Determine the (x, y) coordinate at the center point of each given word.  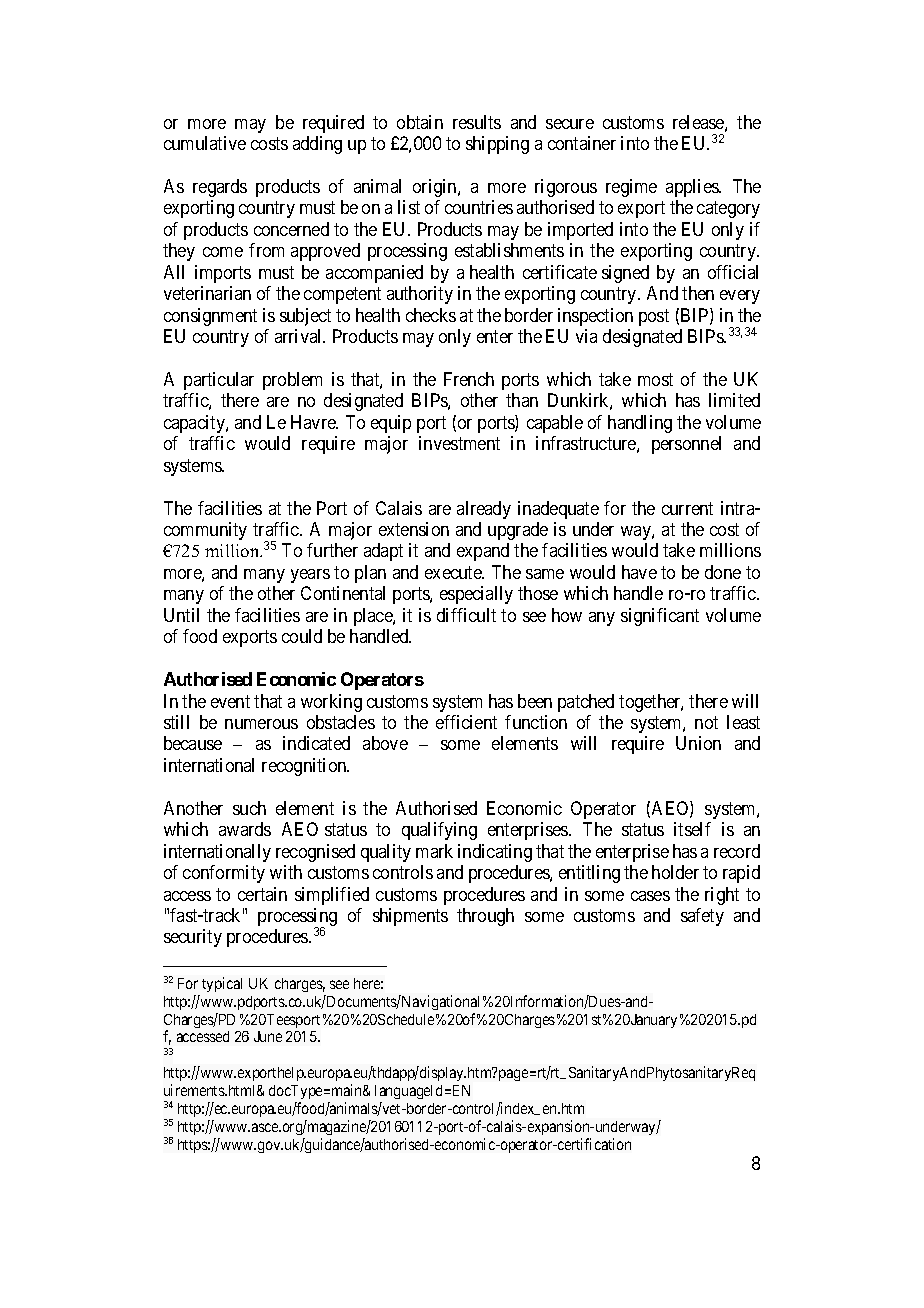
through (485, 917)
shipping (497, 145)
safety (702, 917)
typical (222, 984)
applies (693, 188)
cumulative (205, 143)
